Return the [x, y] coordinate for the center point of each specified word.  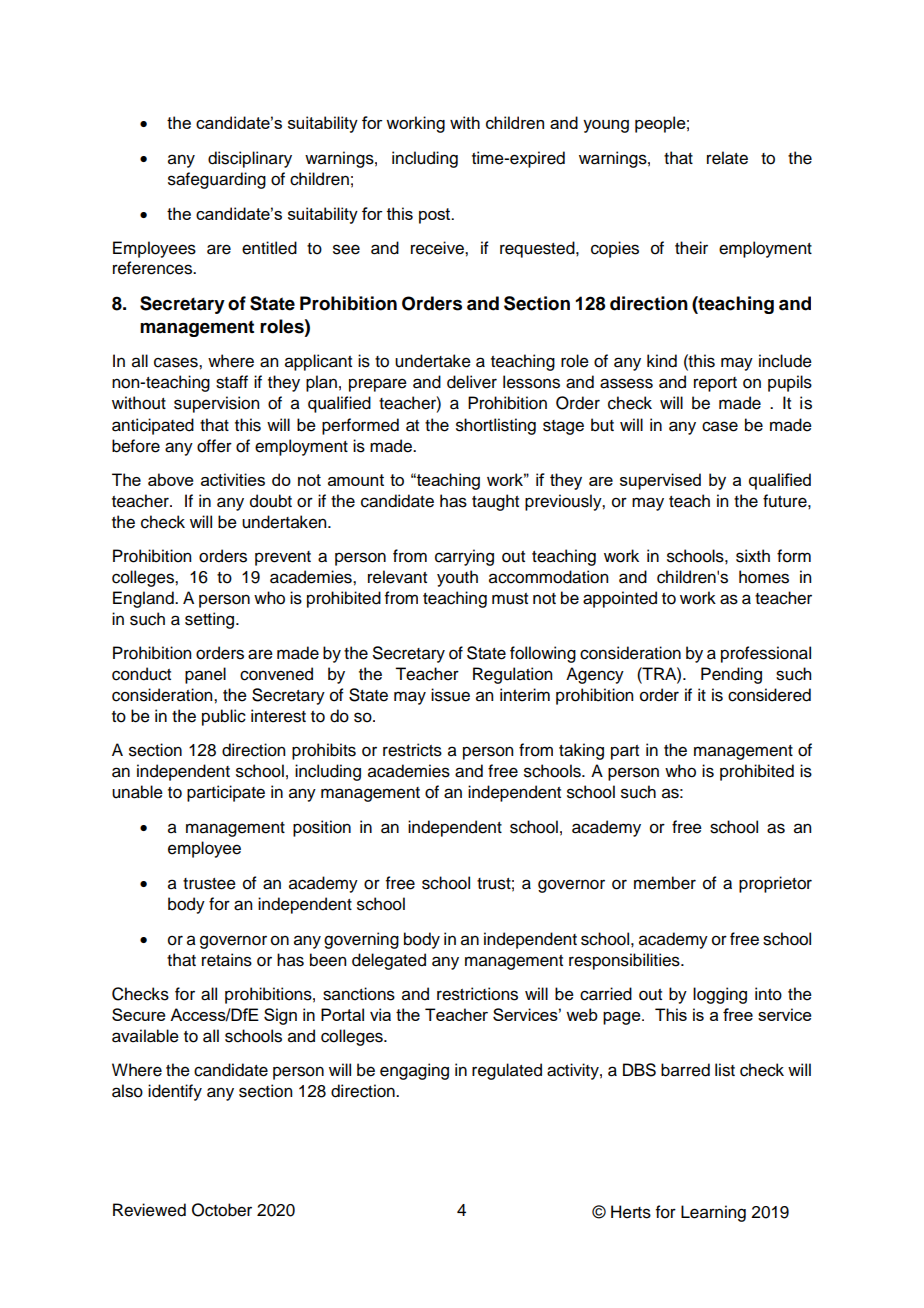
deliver [472, 382]
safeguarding [217, 180]
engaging [414, 1071]
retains [227, 960]
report [715, 384]
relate [727, 158]
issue [450, 695]
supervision [216, 404]
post [436, 216]
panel [205, 675]
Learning [713, 1213]
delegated [389, 961]
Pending [731, 675]
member [665, 883]
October [222, 1210]
